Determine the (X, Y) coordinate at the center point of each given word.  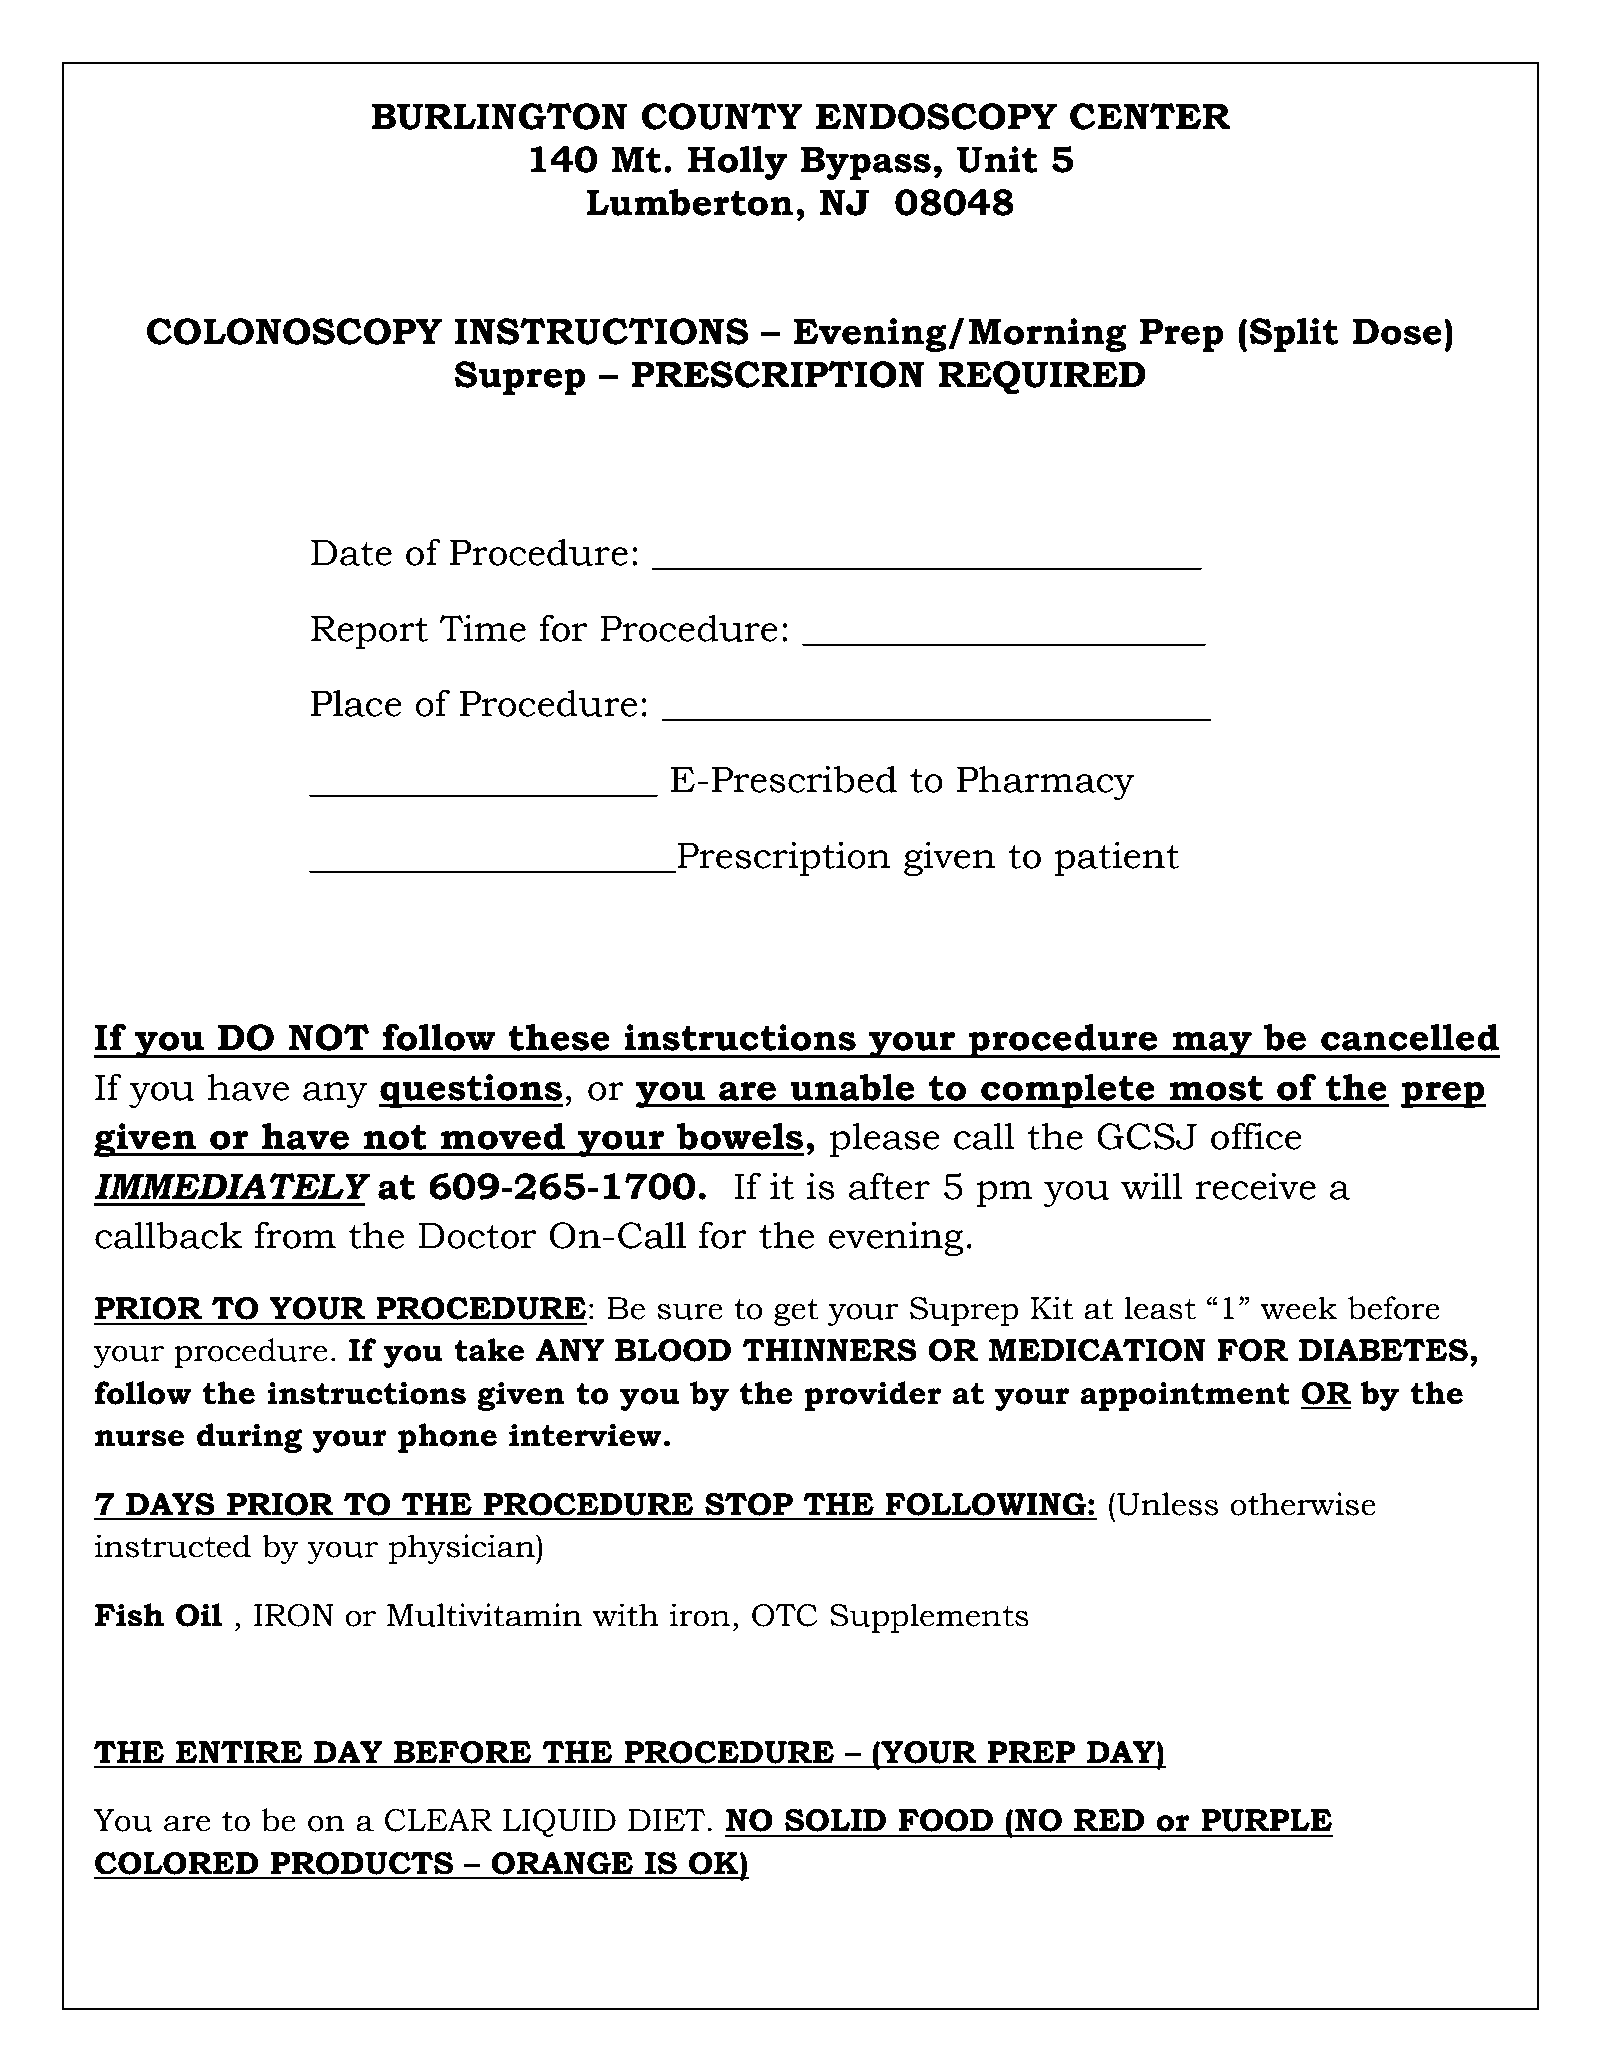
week (1299, 1308)
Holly (737, 162)
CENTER (1150, 116)
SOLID (835, 1820)
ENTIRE (239, 1752)
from (295, 1235)
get (796, 1312)
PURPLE (1266, 1820)
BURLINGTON (499, 116)
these (559, 1037)
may (1212, 1044)
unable (852, 1087)
